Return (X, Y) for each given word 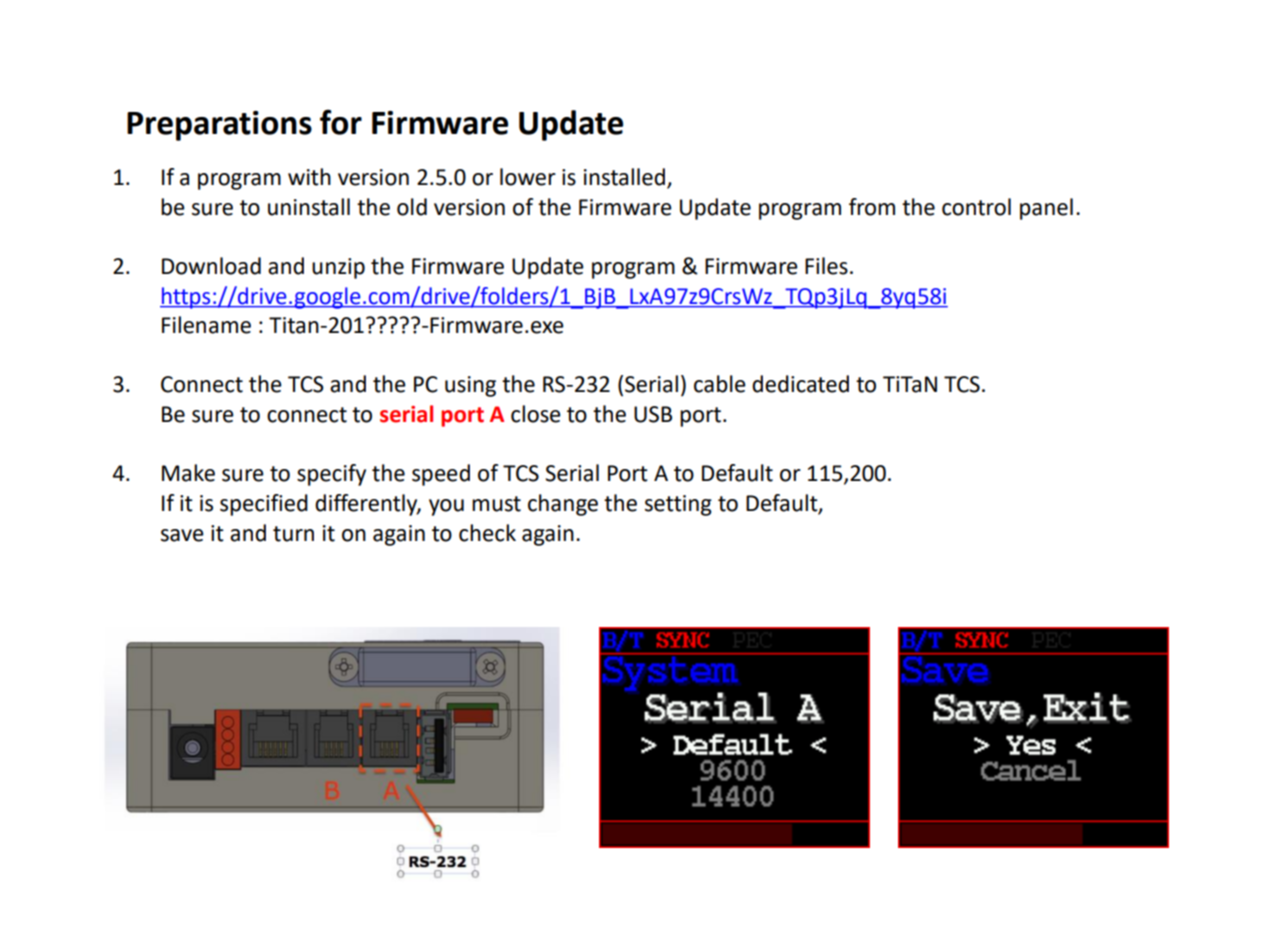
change (563, 505)
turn (293, 534)
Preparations (219, 126)
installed (624, 177)
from (872, 207)
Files (826, 266)
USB (653, 414)
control (976, 207)
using (470, 386)
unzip (338, 268)
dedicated (800, 384)
